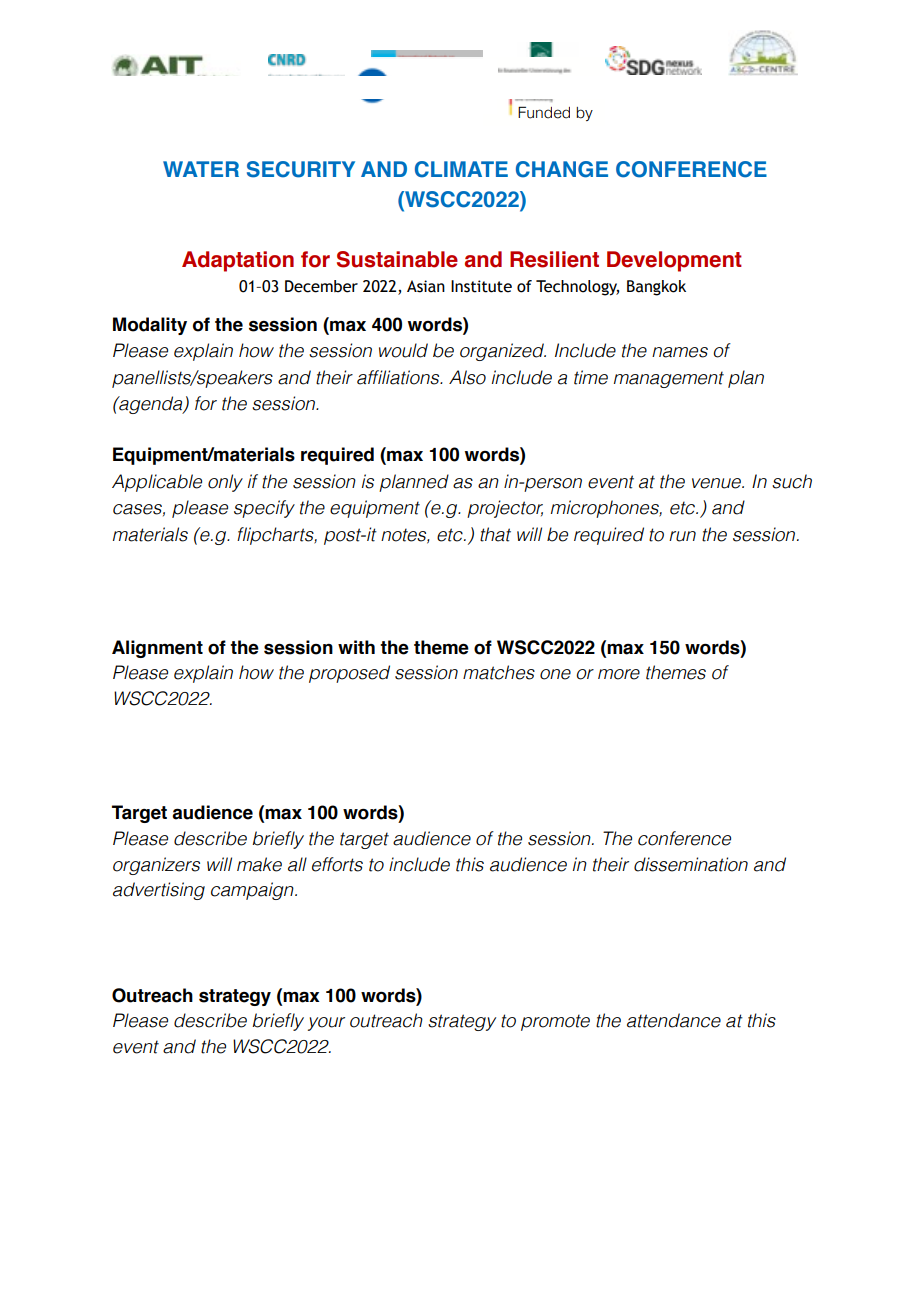 The width and height of the screenshot is (924, 1308). What do you see at coordinates (201, 169) in the screenshot?
I see `WATER` at bounding box center [201, 169].
